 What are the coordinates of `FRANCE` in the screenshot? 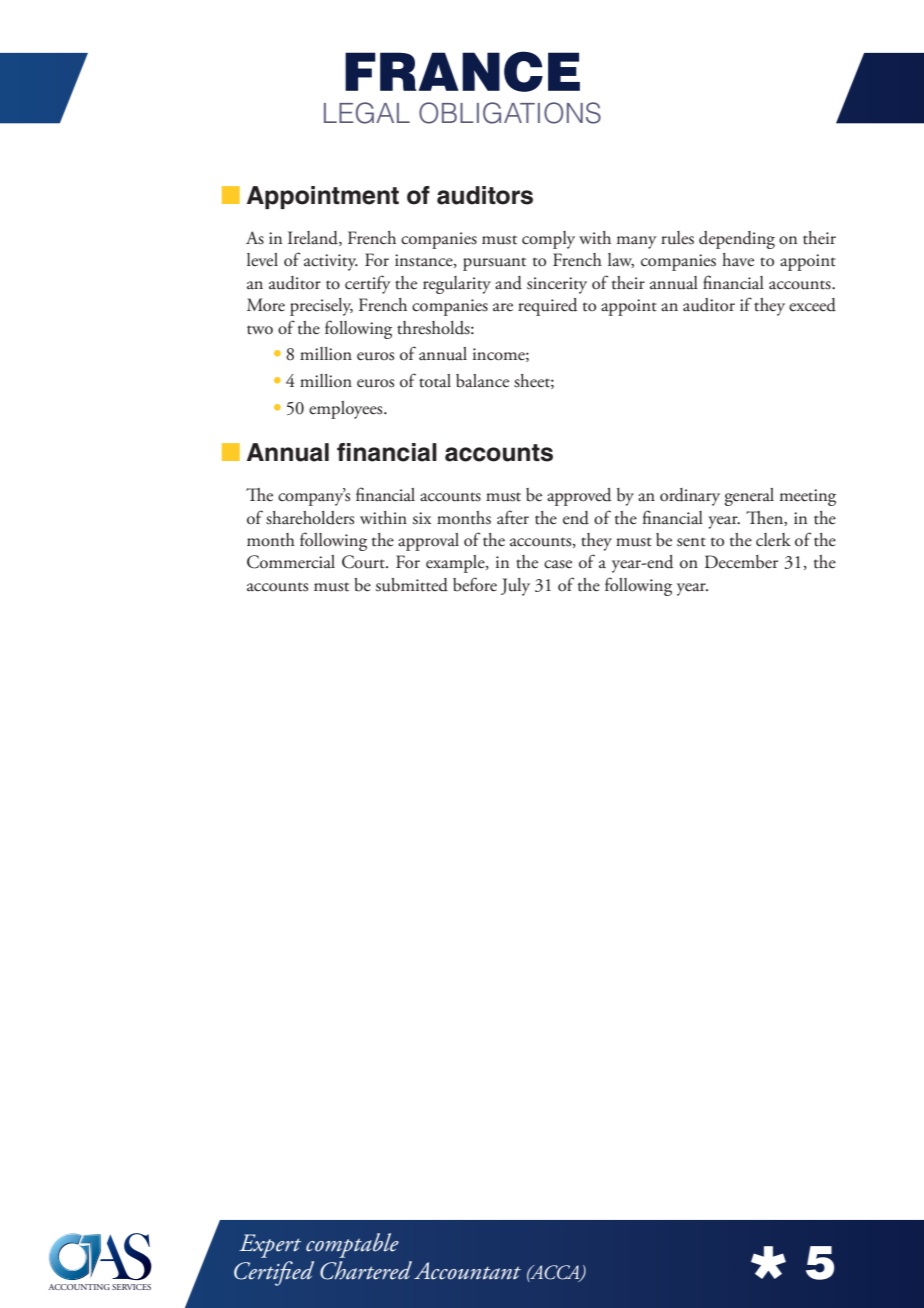 It's located at (462, 71).
